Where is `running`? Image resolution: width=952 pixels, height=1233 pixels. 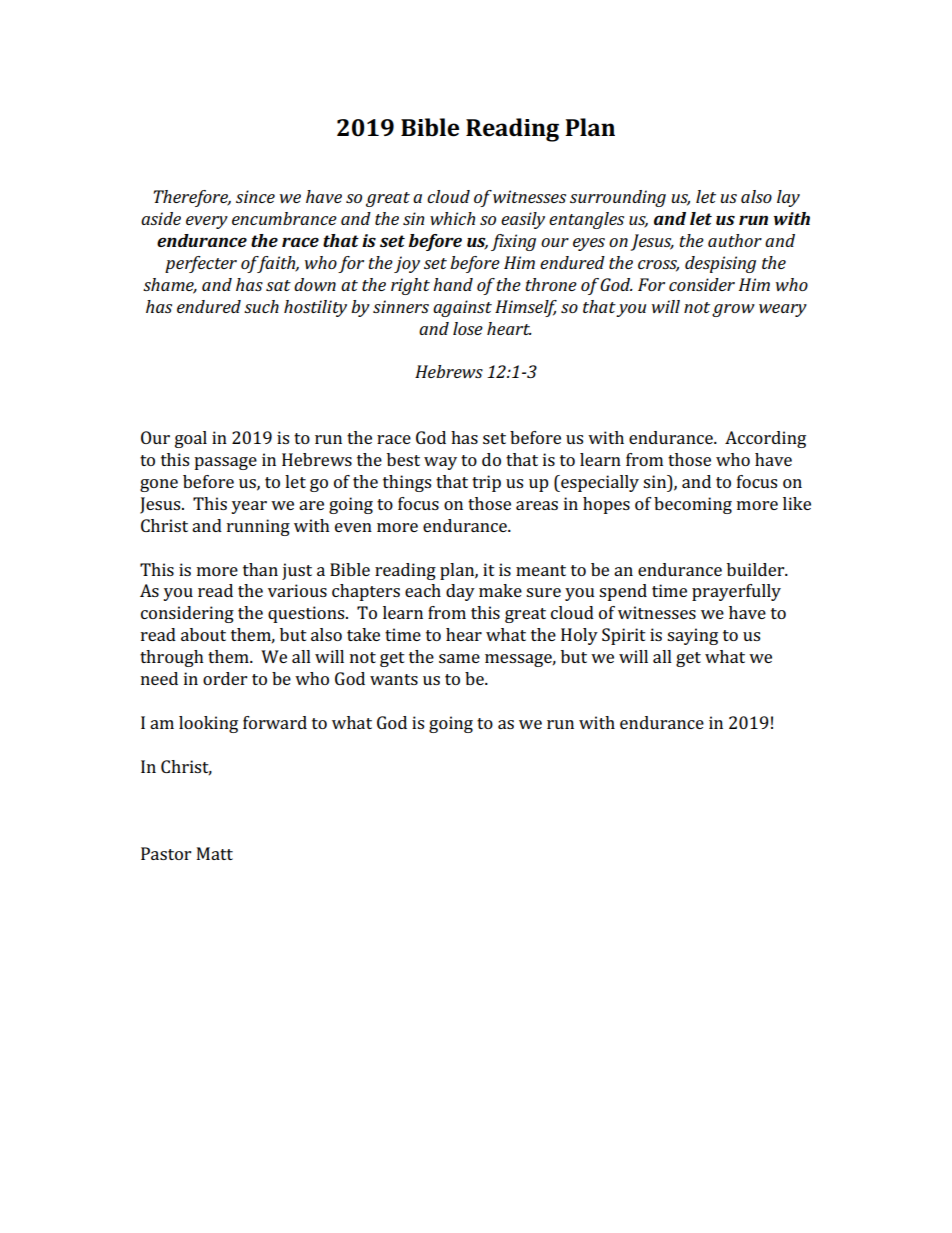 running is located at coordinates (258, 527).
